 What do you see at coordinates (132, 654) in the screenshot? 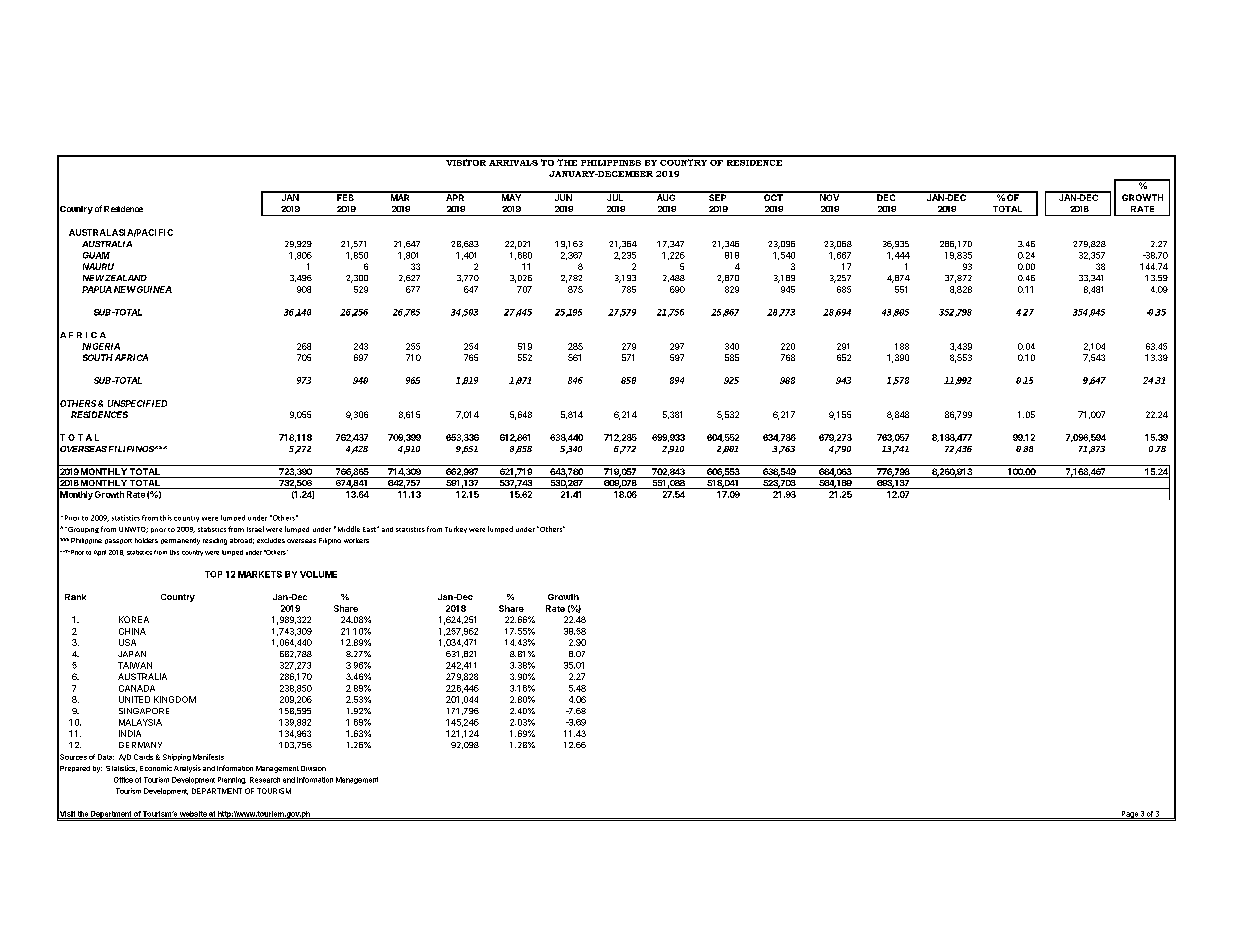
I see `JAPAN` at bounding box center [132, 654].
